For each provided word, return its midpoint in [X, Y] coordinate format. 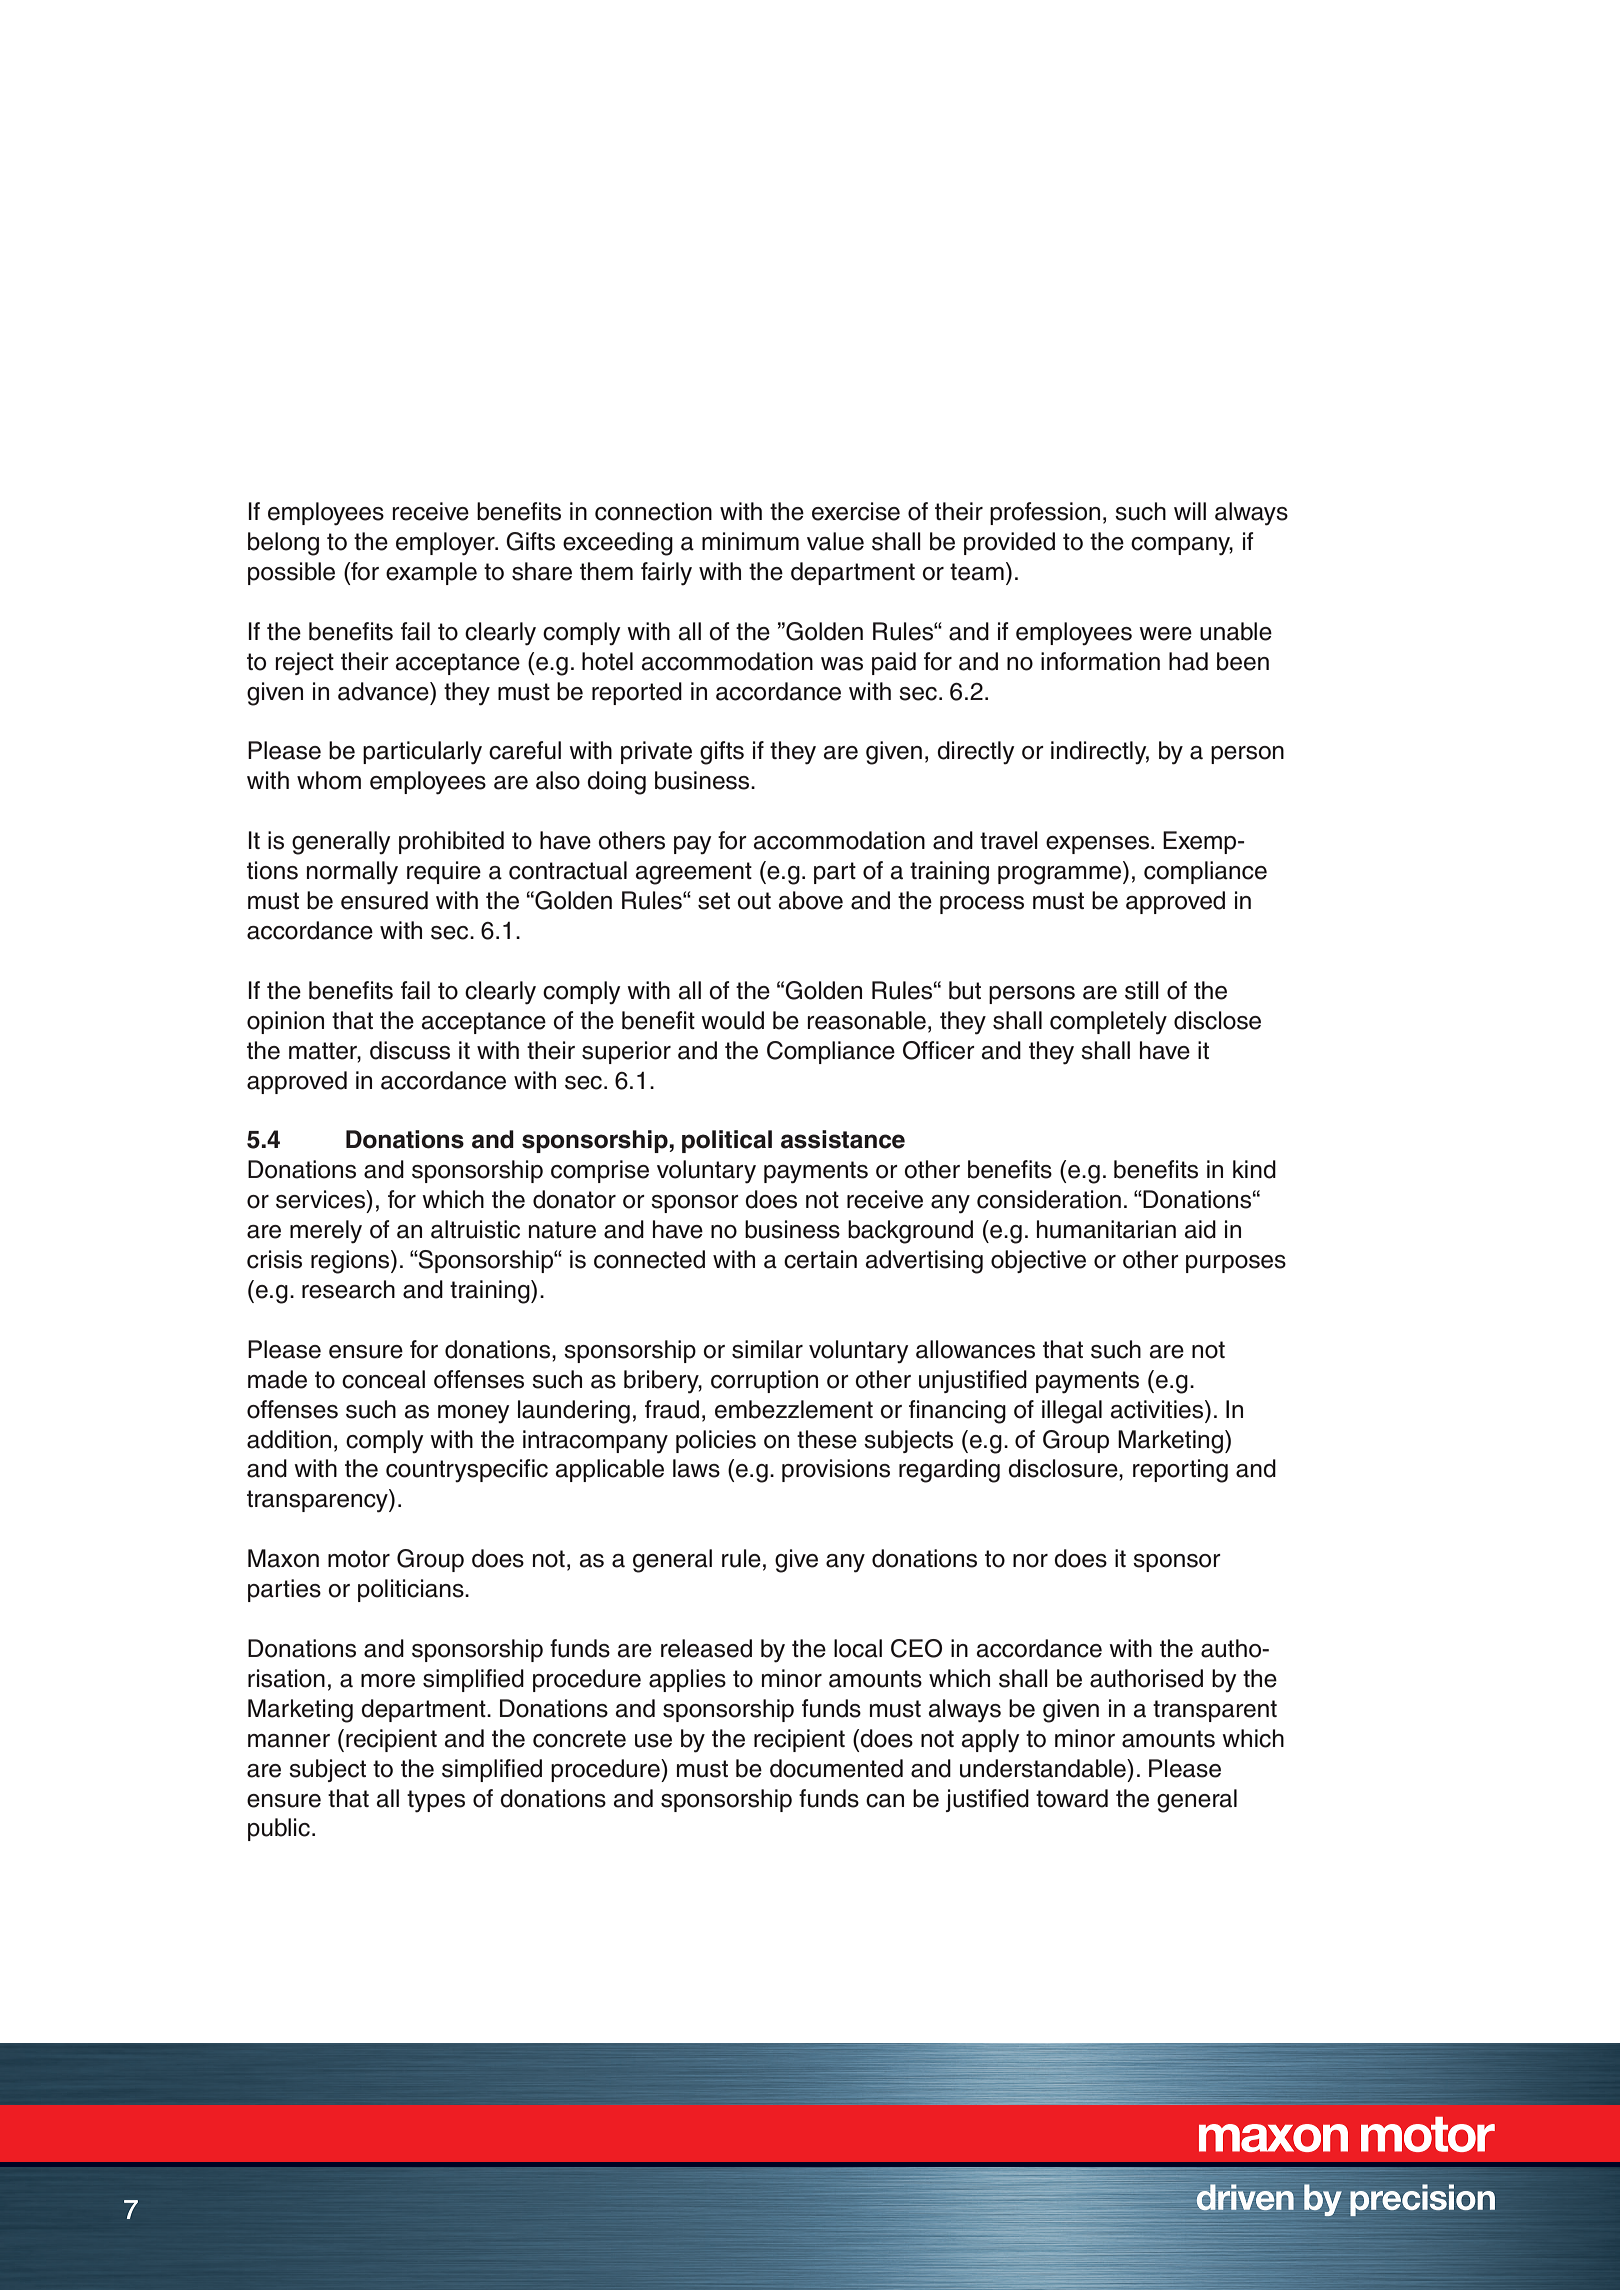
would [732, 1020]
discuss [410, 1050]
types [436, 1801]
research [348, 1289]
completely [1108, 1023]
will [1190, 511]
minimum [750, 541]
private [656, 752]
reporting [1180, 1471]
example [431, 573]
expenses [1099, 845]
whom [329, 780]
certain [820, 1259]
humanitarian [1106, 1229]
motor [359, 1559]
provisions [836, 1470]
